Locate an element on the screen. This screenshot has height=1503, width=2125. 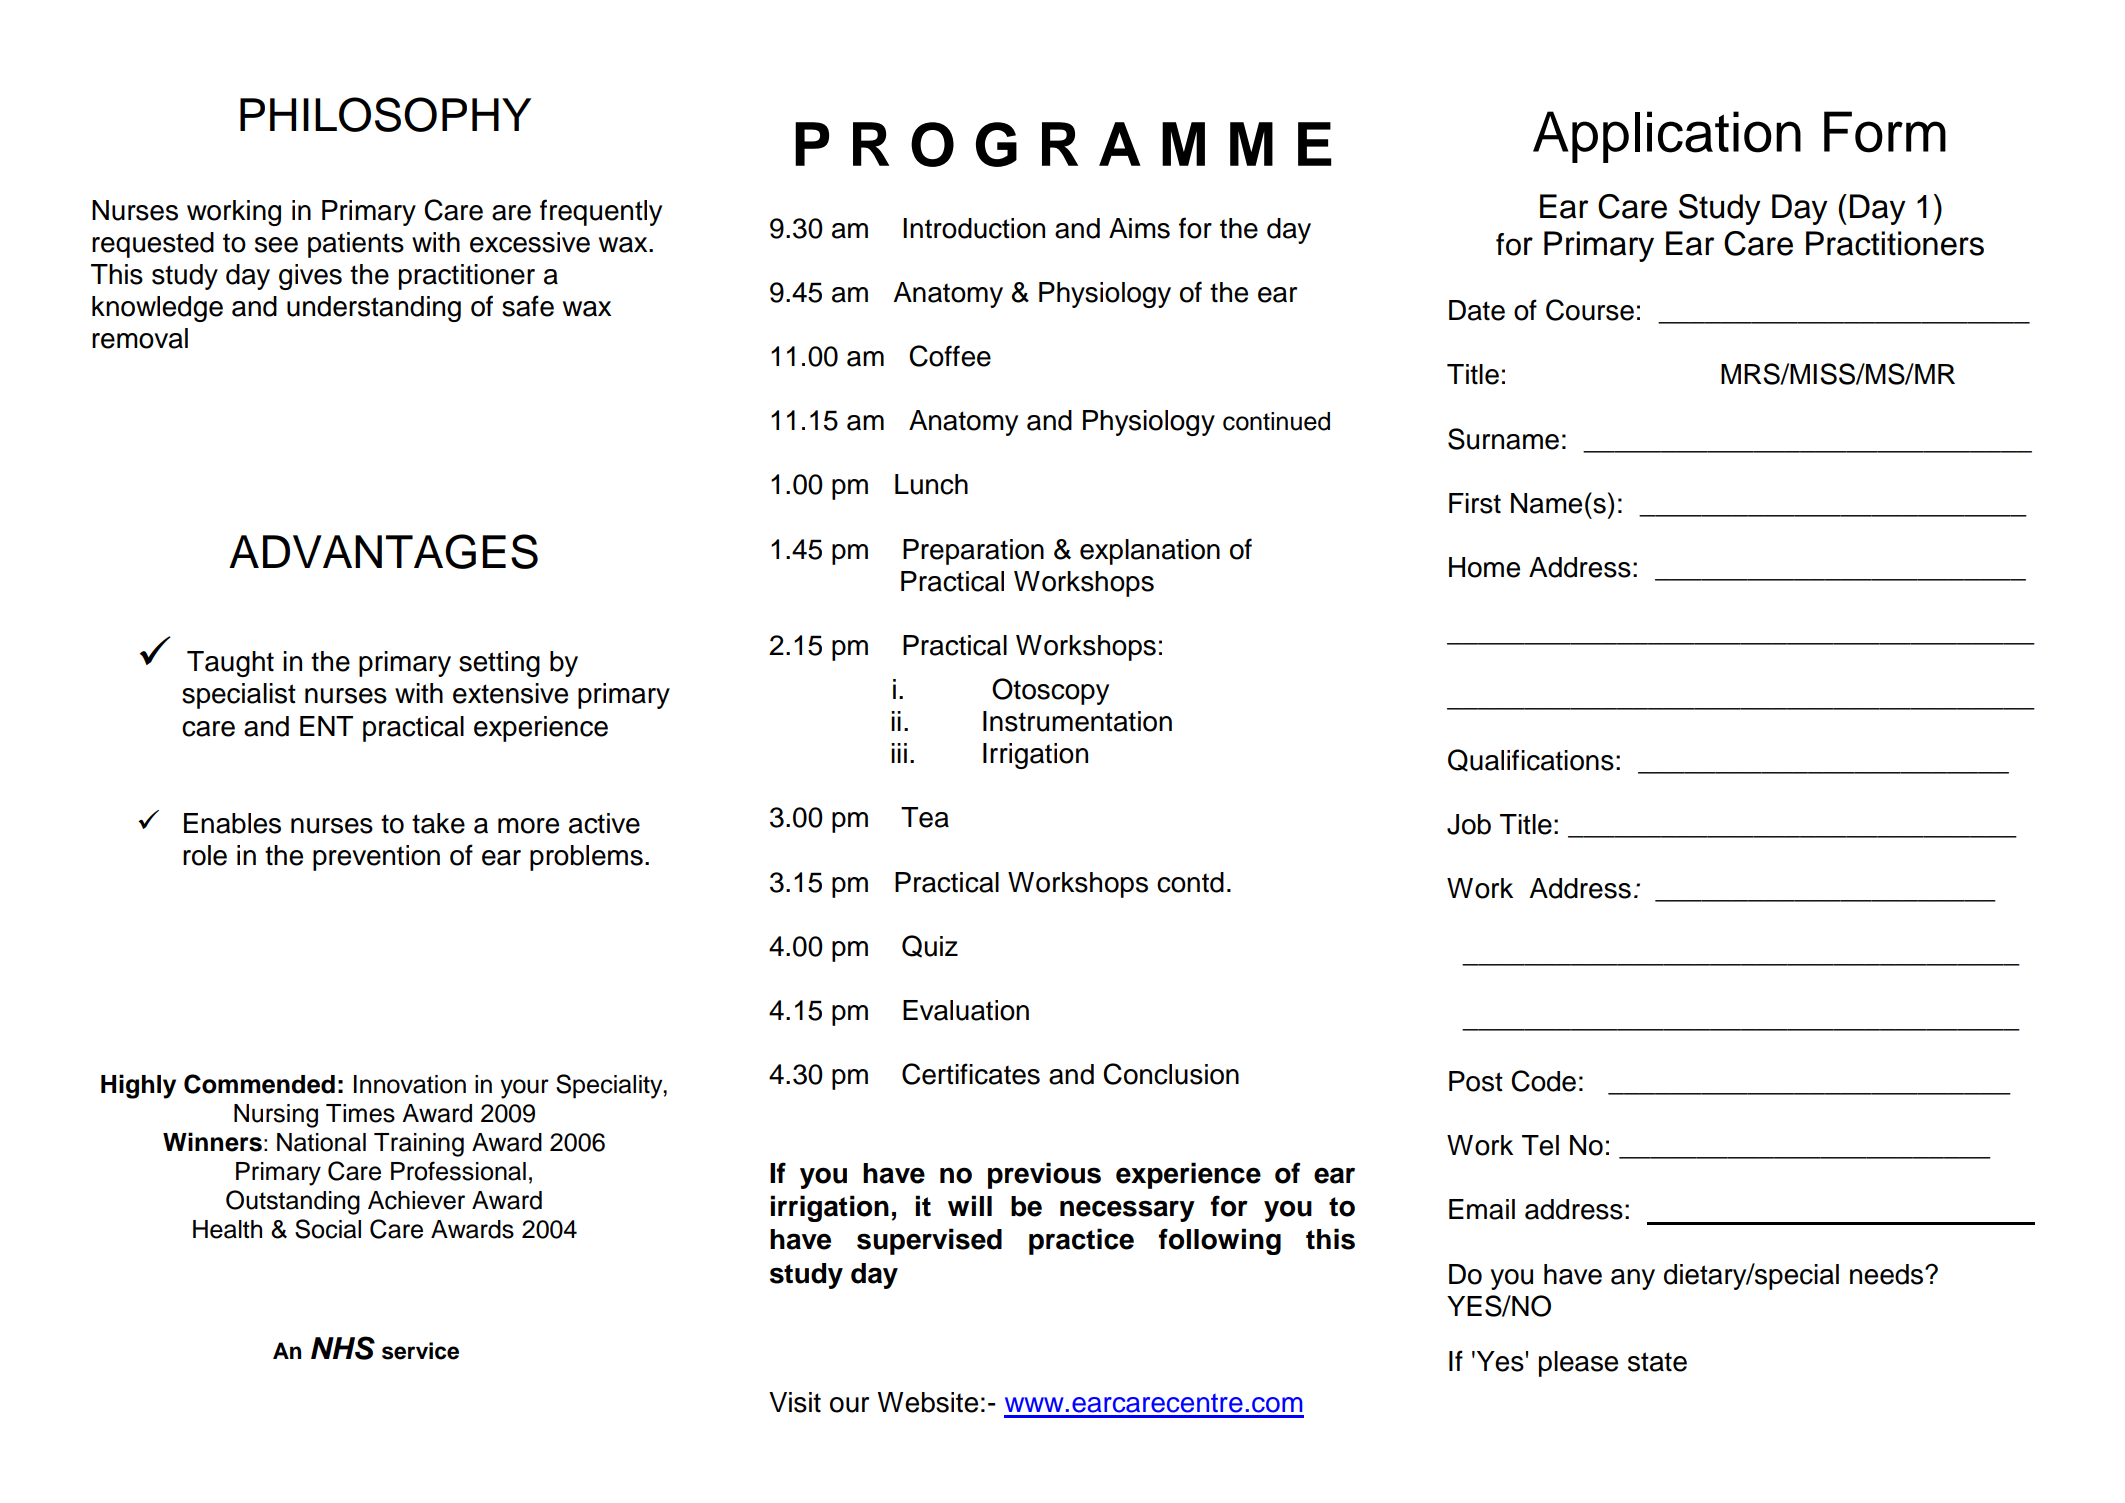
Quiz is located at coordinates (930, 946).
